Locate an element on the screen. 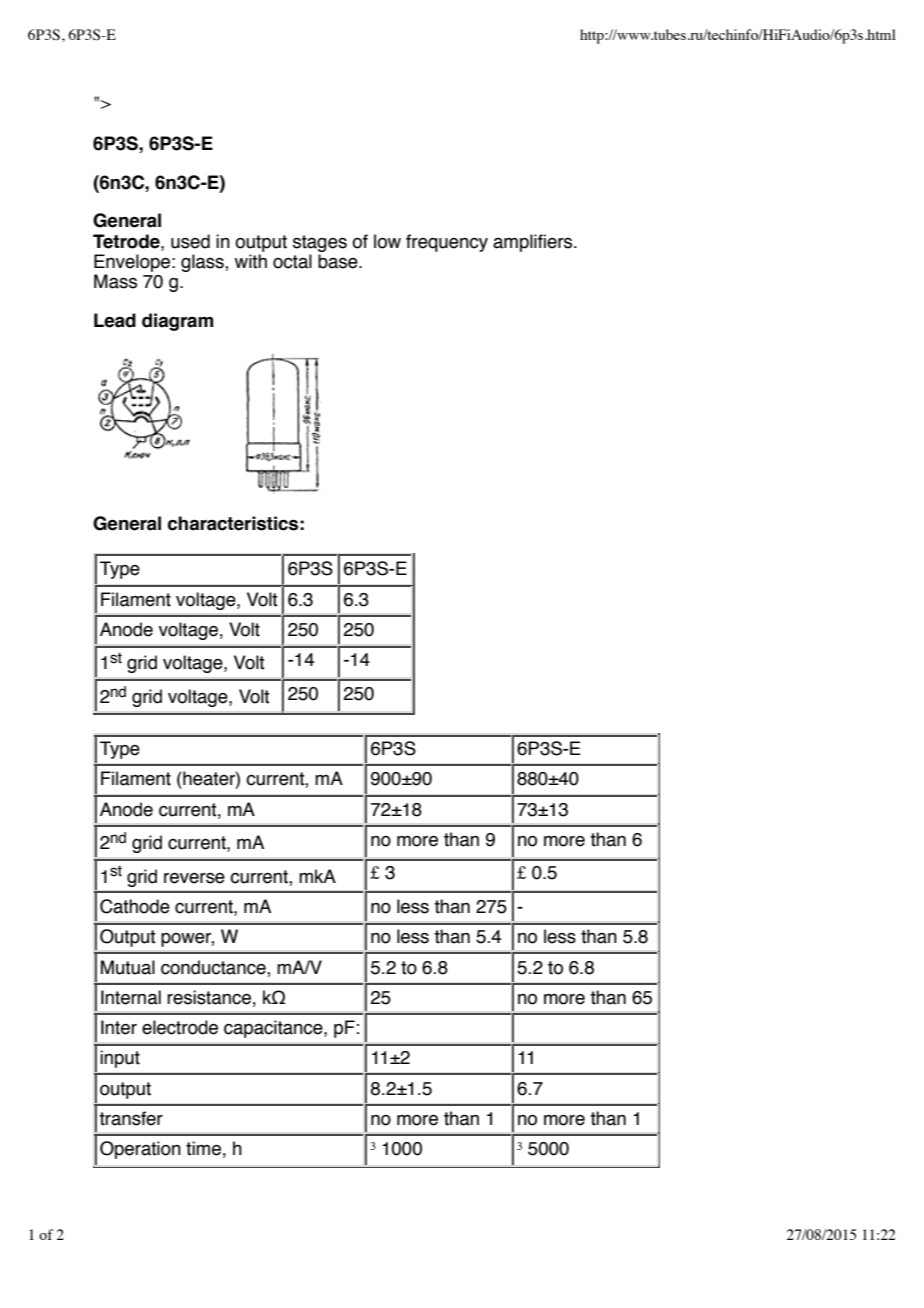  used is located at coordinates (190, 241).
